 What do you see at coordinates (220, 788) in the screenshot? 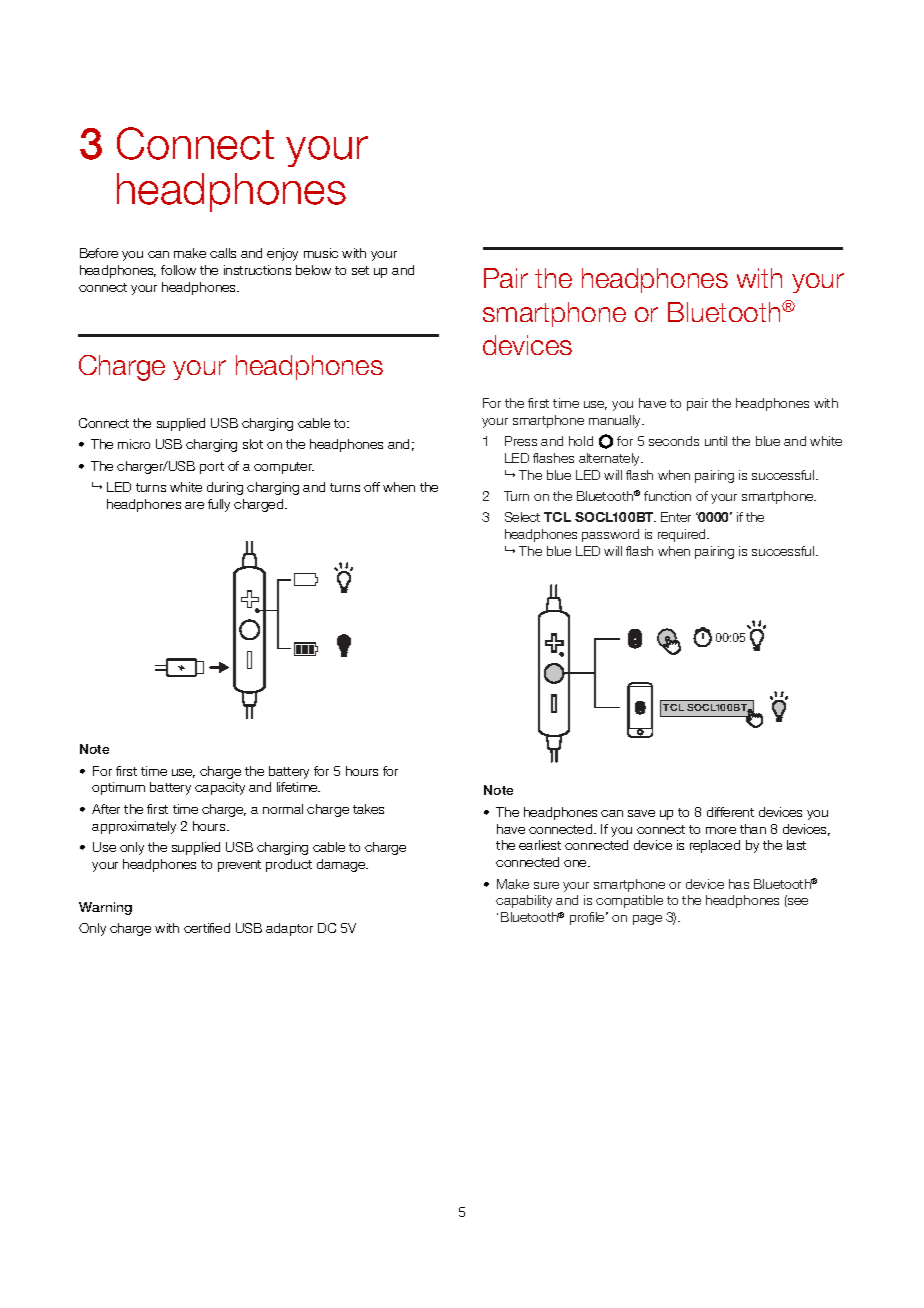
I see `capacity` at bounding box center [220, 788].
